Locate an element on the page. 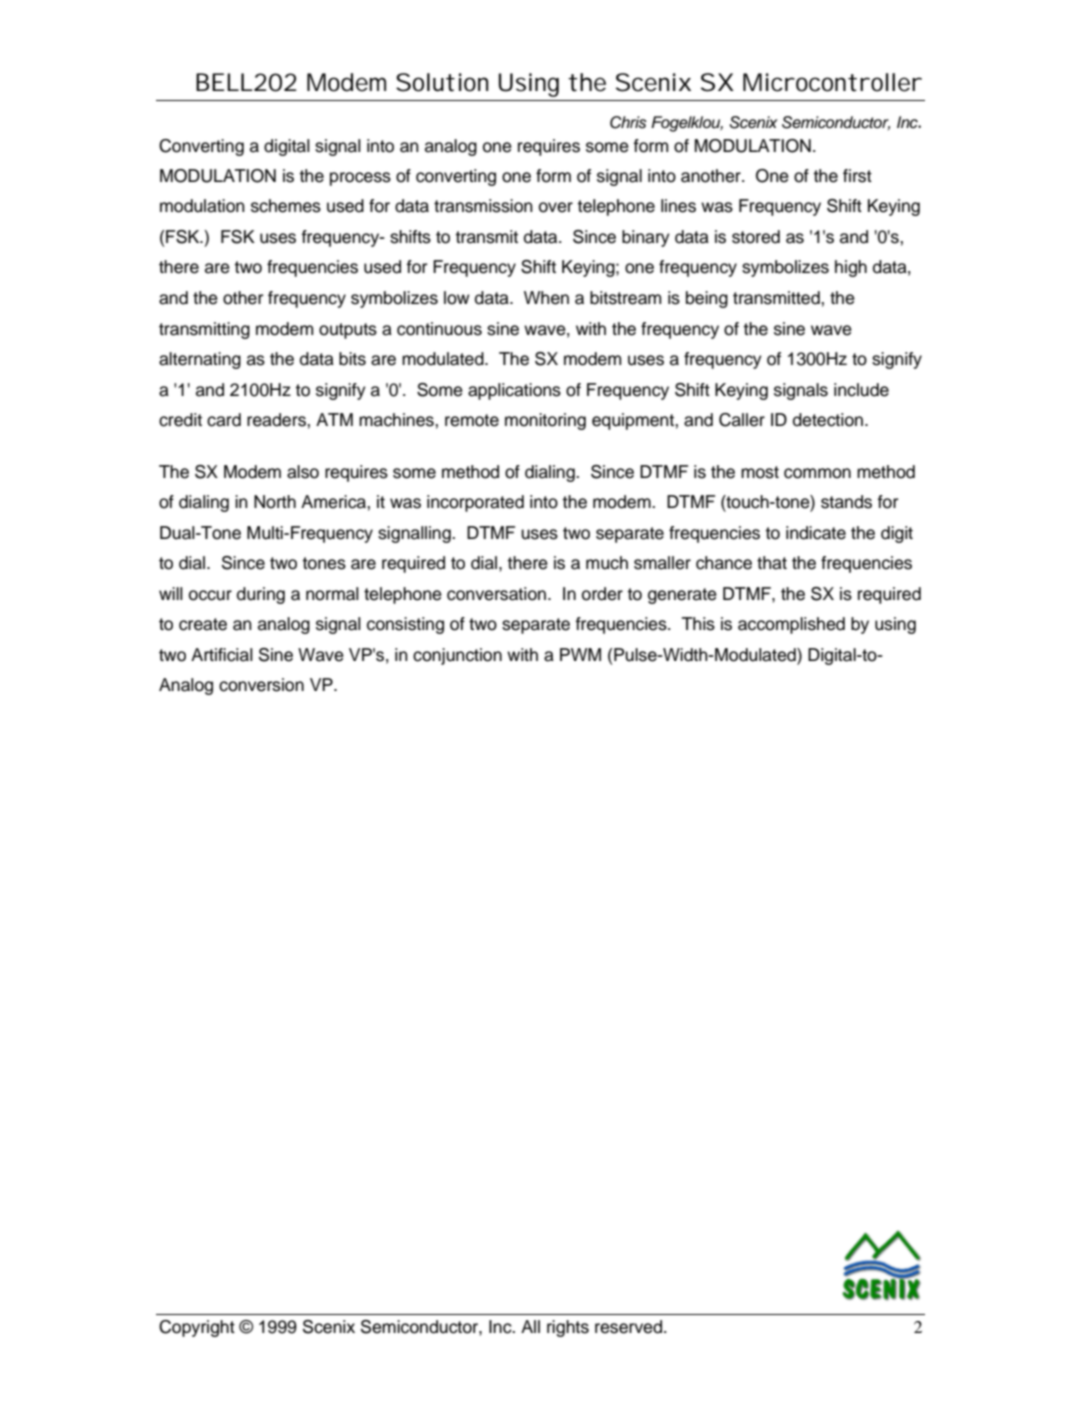 The width and height of the document is (1082, 1401). Solution is located at coordinates (442, 82).
